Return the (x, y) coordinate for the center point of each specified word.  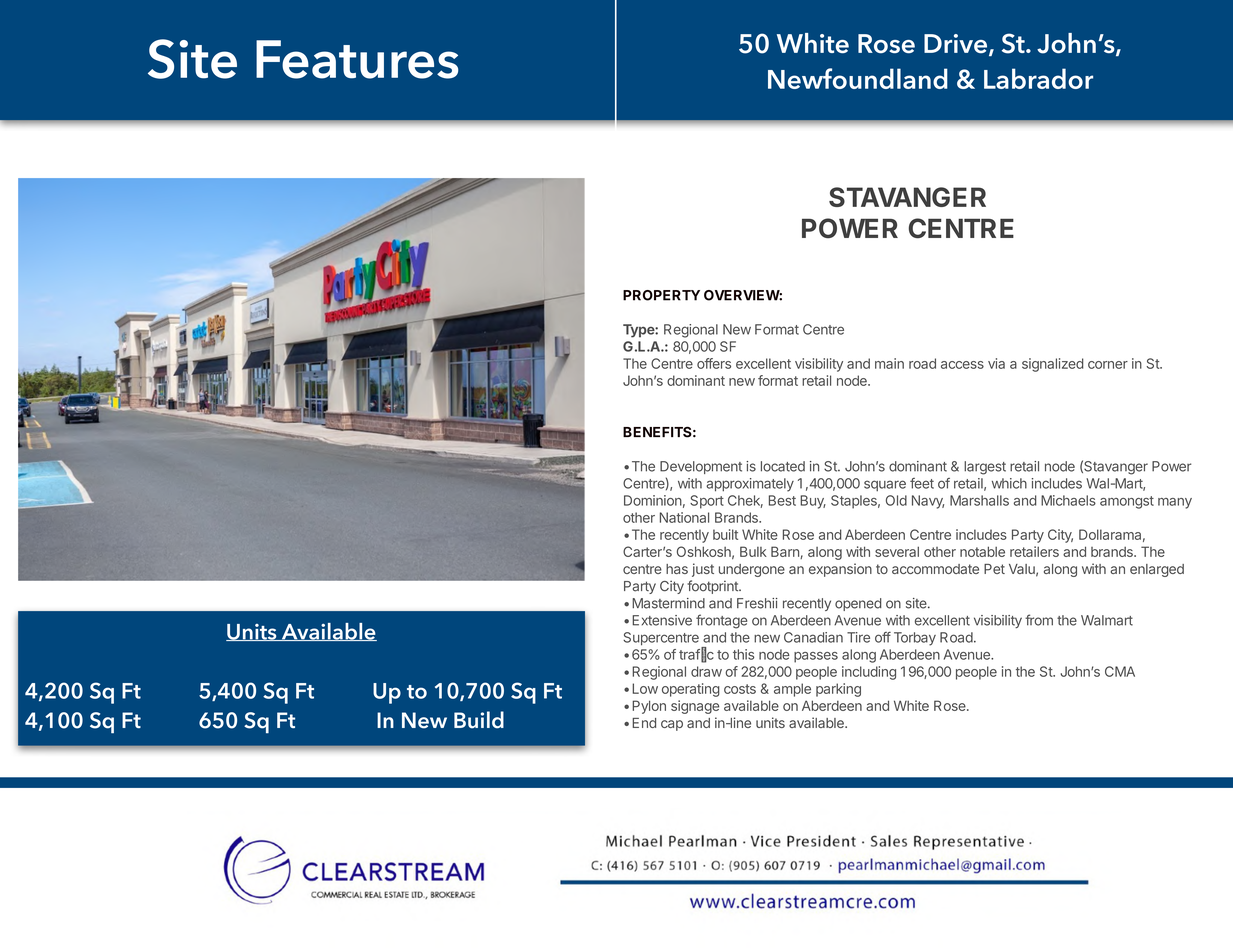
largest (985, 468)
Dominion (653, 500)
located (783, 466)
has (677, 569)
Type (639, 331)
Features (357, 59)
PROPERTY (661, 295)
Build (479, 720)
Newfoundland (858, 78)
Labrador (1038, 78)
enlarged (1157, 570)
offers (714, 363)
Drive (955, 43)
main (889, 363)
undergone (752, 570)
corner (1108, 365)
